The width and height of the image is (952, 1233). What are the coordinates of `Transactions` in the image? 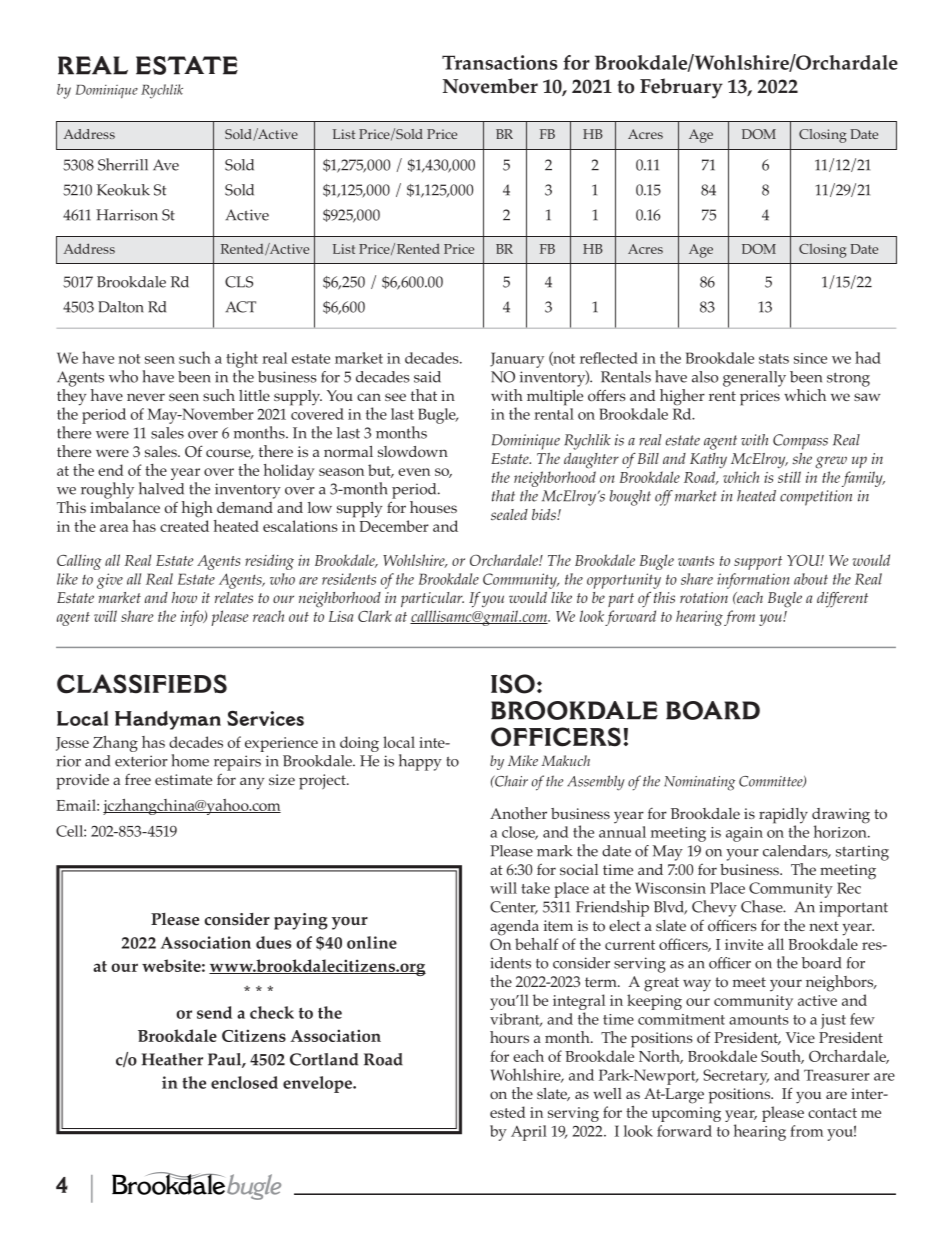 It's located at (500, 62).
